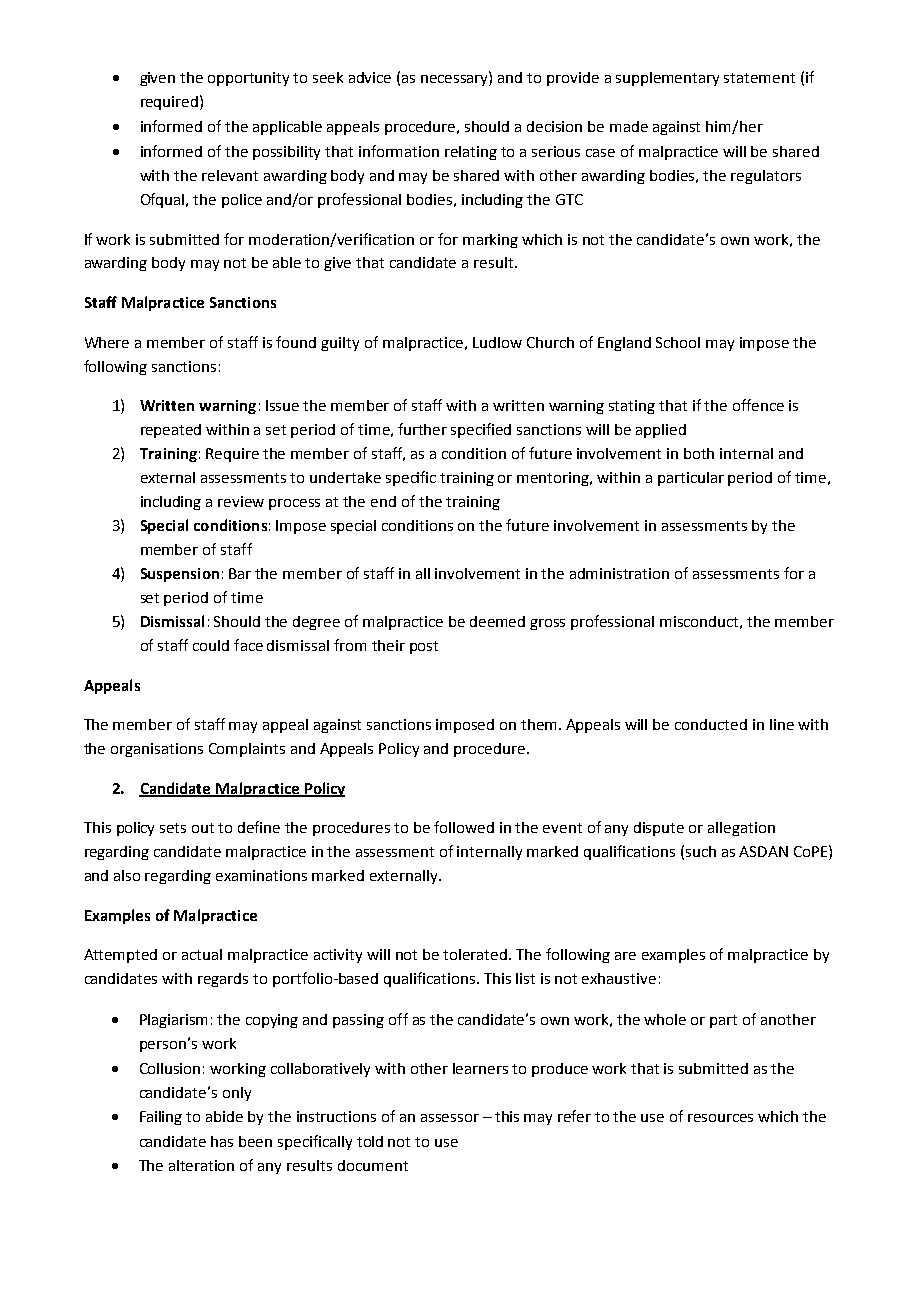 Image resolution: width=924 pixels, height=1308 pixels. I want to click on assessor, so click(450, 1118).
